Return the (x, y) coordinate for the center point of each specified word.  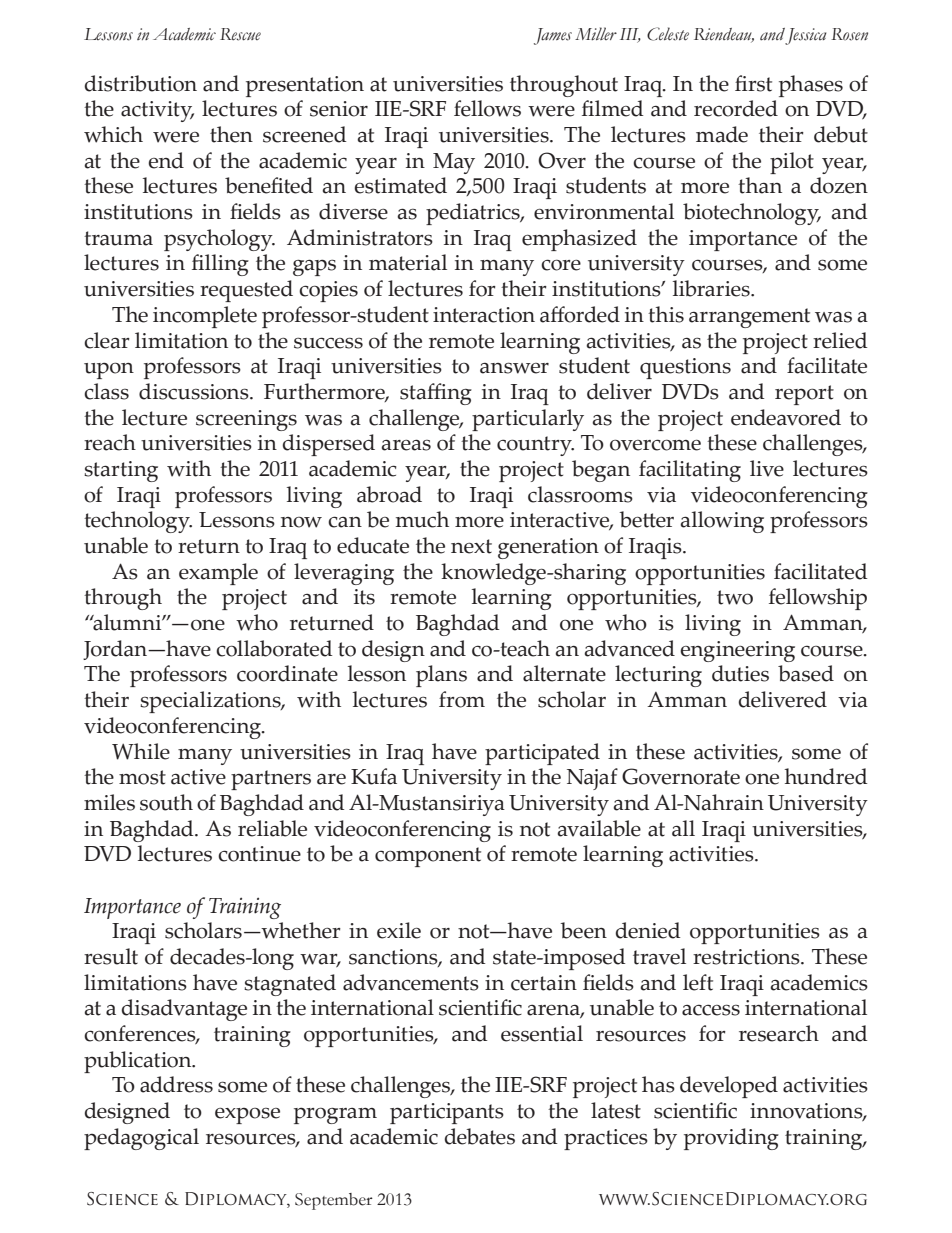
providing (731, 1139)
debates (479, 1136)
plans (441, 676)
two (735, 597)
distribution (140, 83)
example (218, 574)
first (753, 83)
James (553, 36)
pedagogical (141, 1139)
